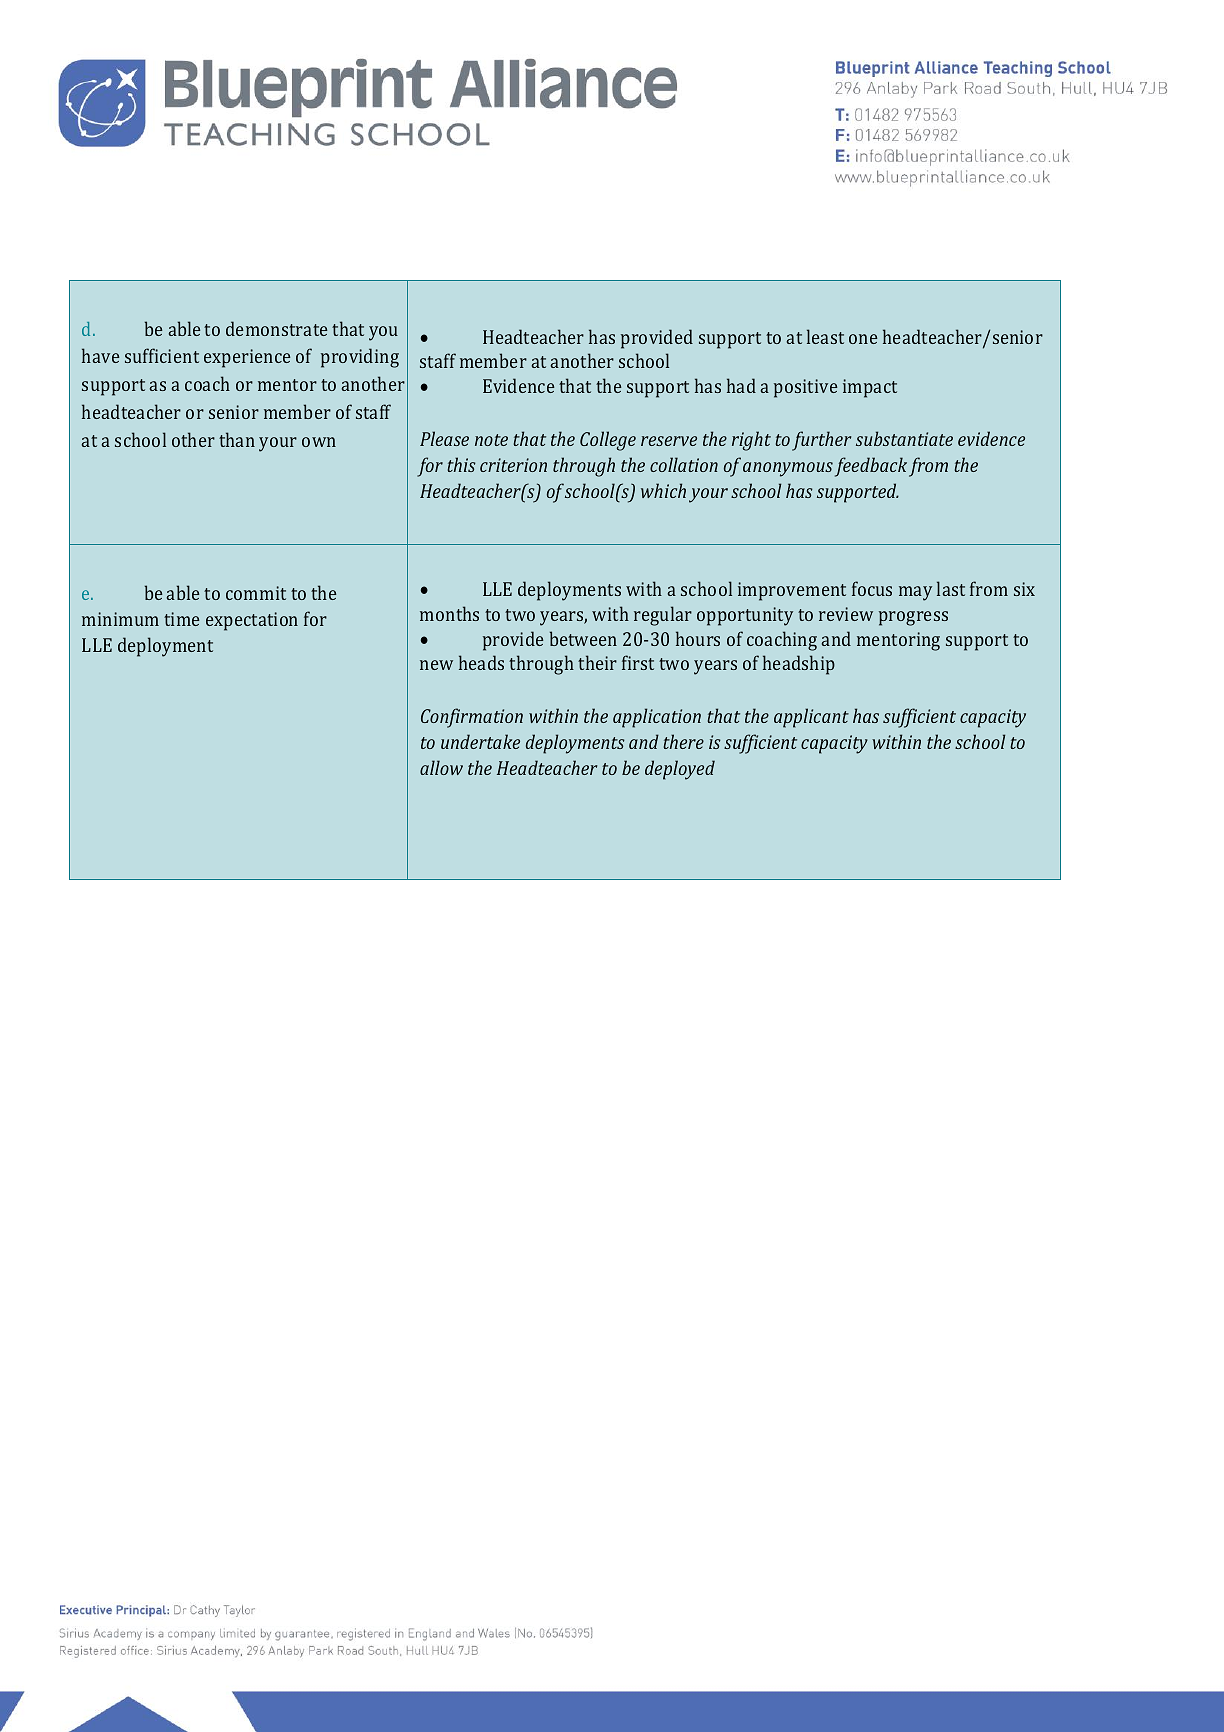 The width and height of the screenshot is (1224, 1732). I want to click on last, so click(951, 588).
